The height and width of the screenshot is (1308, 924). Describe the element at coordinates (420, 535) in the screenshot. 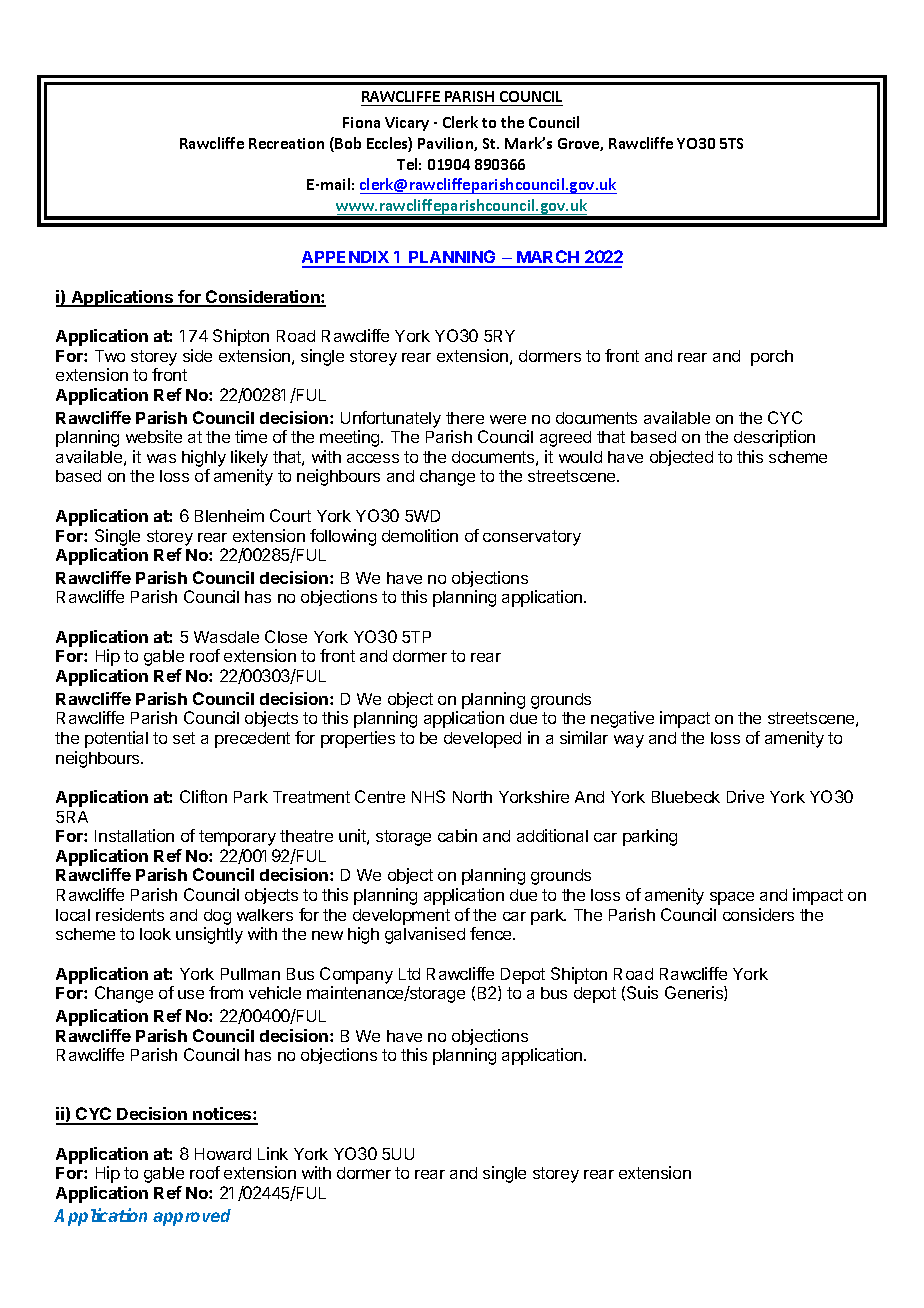

I see `demolition` at that location.
